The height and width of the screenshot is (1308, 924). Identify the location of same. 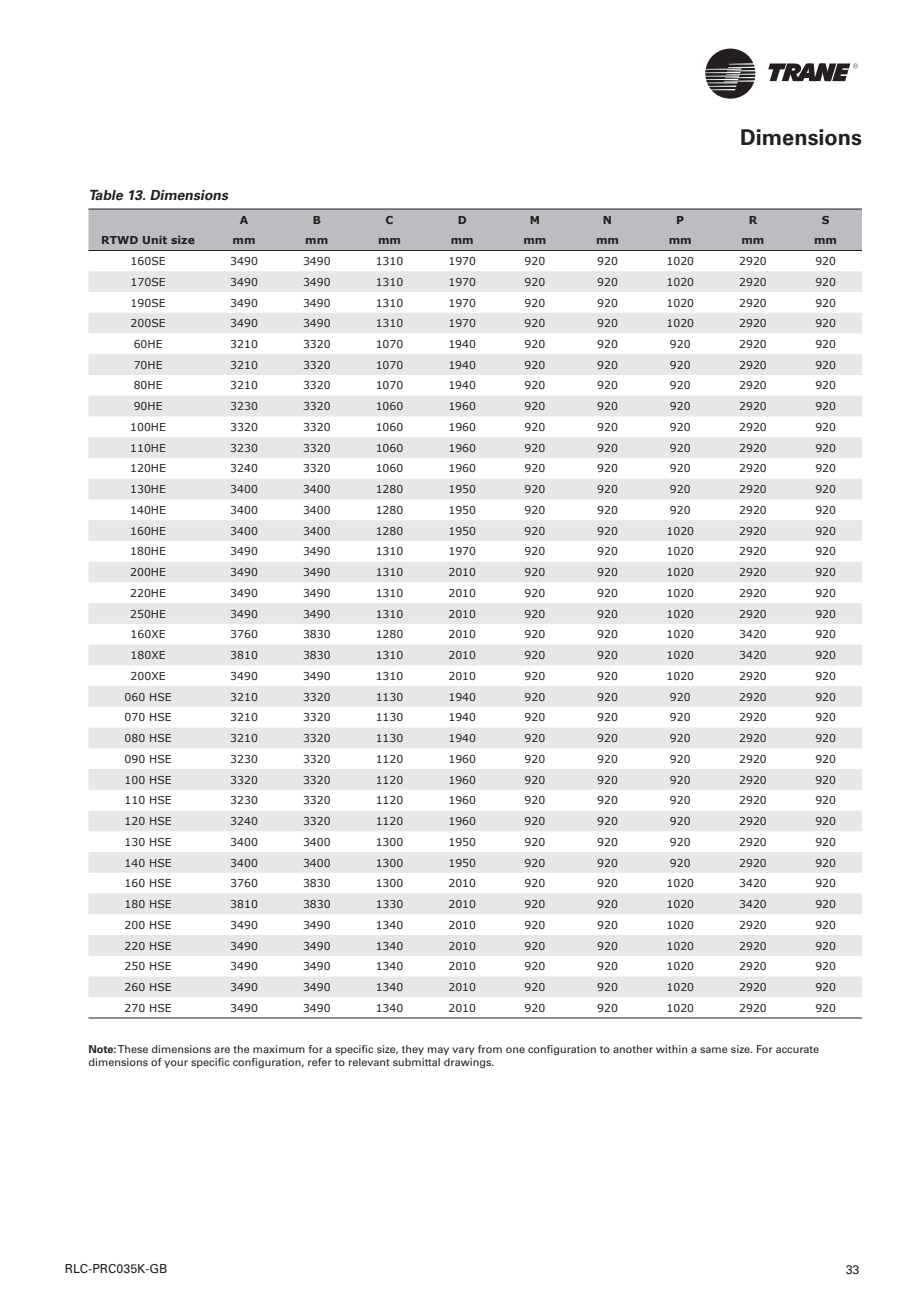
(714, 1050).
